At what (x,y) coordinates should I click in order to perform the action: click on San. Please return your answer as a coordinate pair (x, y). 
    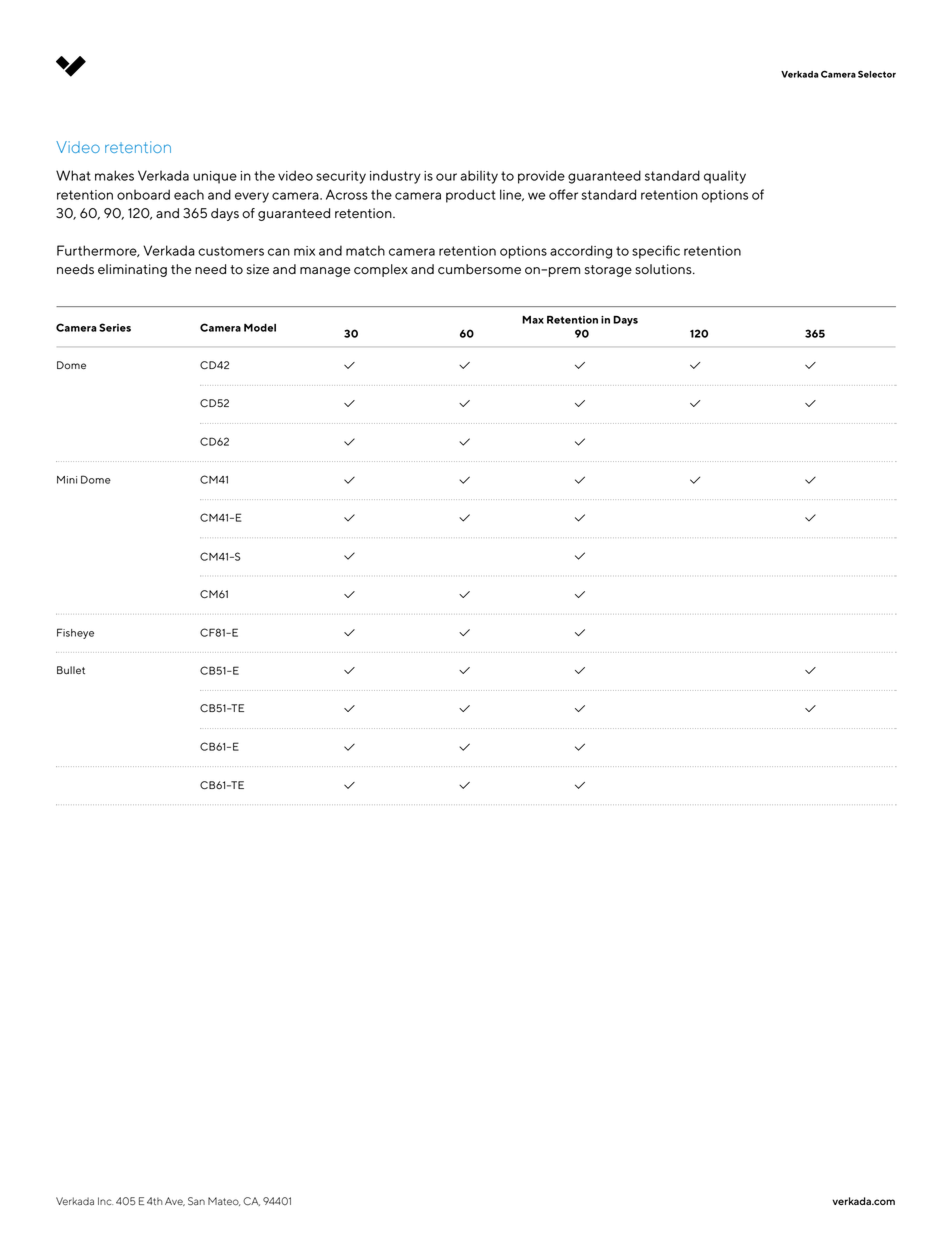
    Looking at the image, I should click on (196, 1201).
